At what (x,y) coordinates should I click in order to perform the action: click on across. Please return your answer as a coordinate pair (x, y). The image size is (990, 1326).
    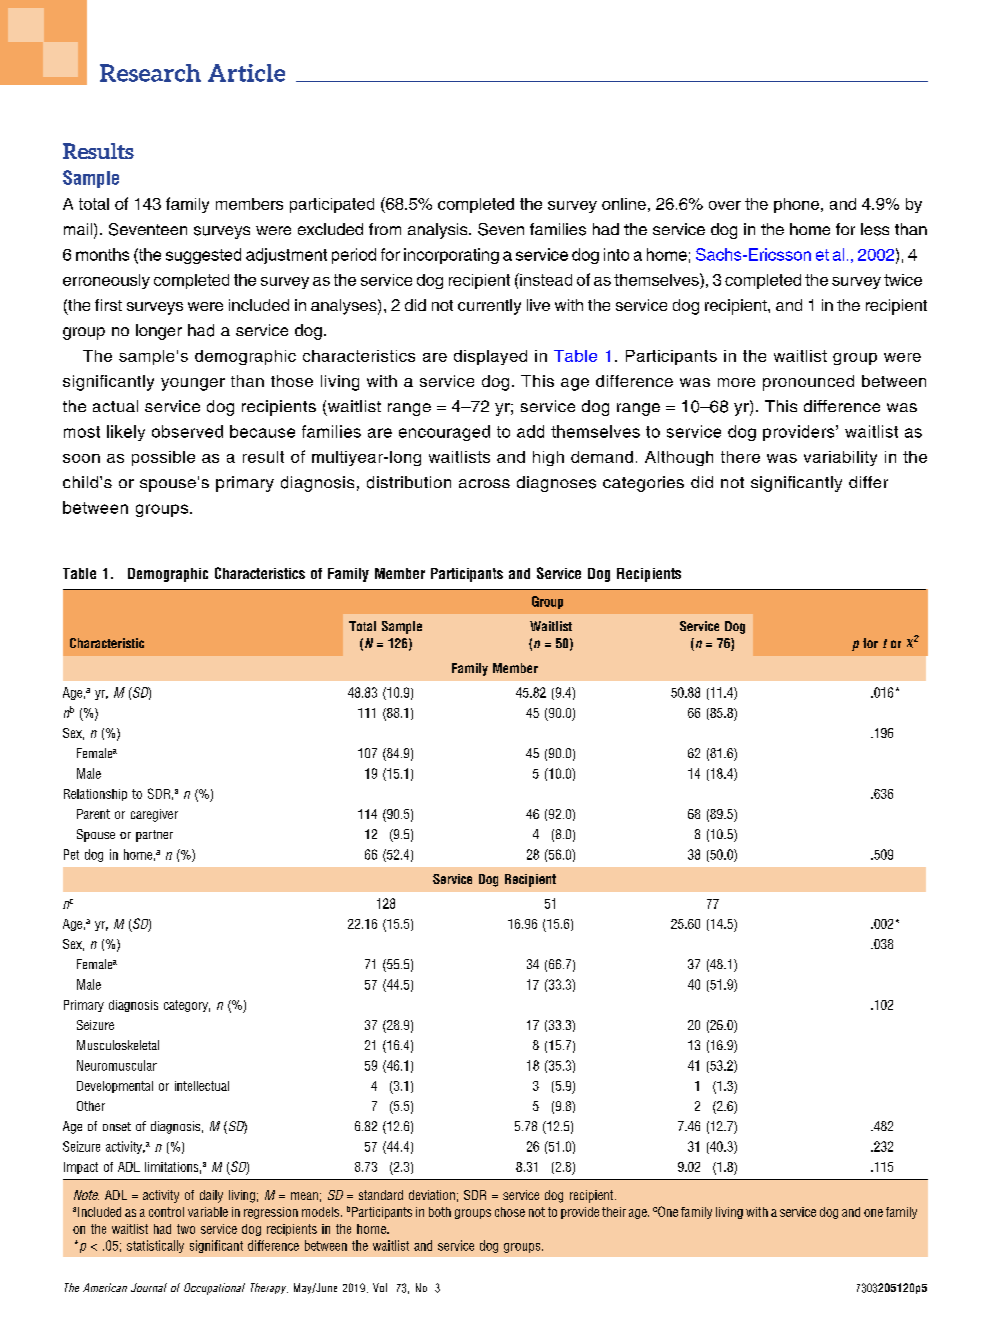
    Looking at the image, I should click on (484, 483).
